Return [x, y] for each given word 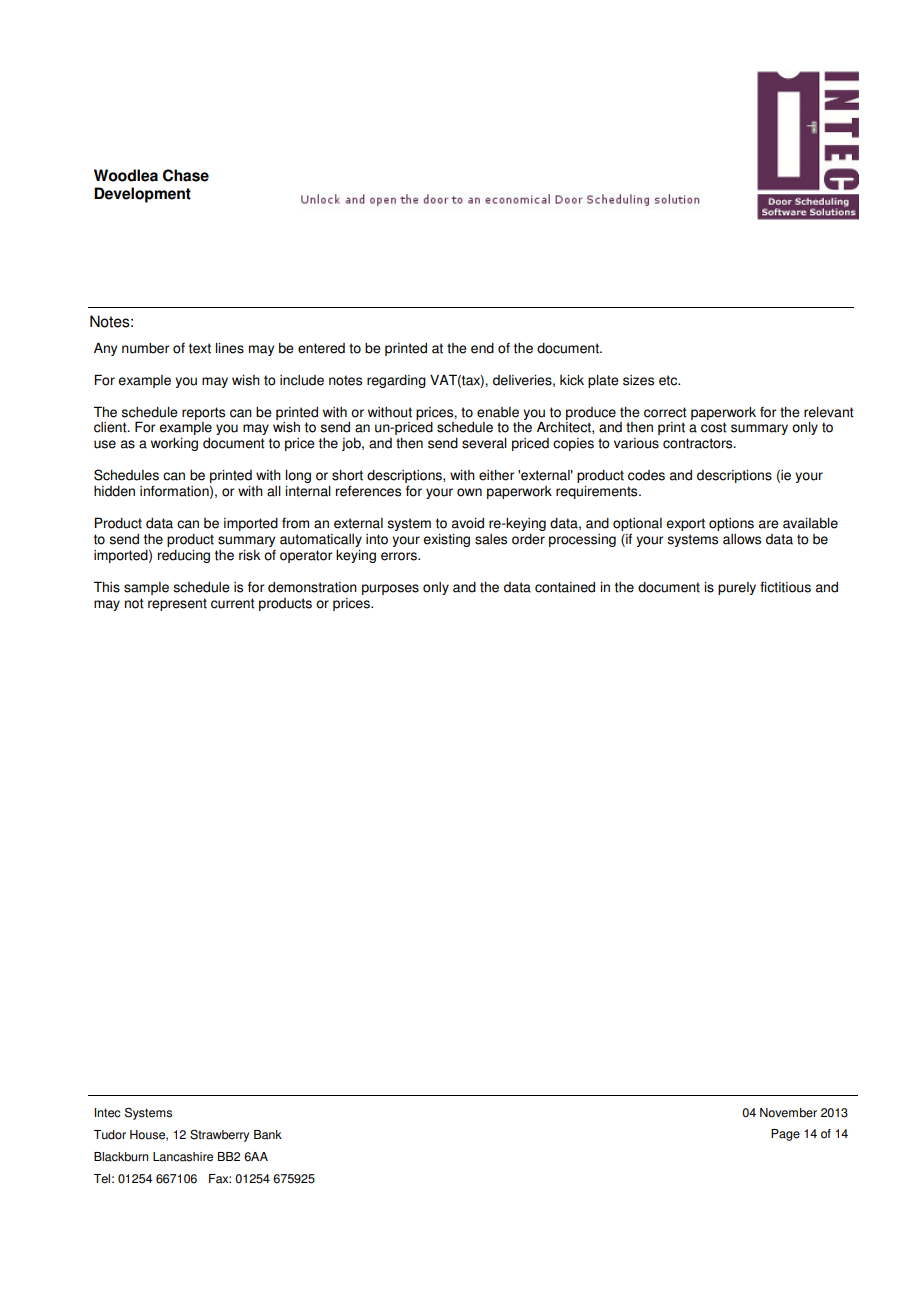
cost [714, 427]
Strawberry [219, 1136]
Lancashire [183, 1157]
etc [669, 380]
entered [321, 348]
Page [785, 1135]
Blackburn [121, 1157]
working [174, 444]
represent [177, 604]
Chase [186, 175]
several [484, 443]
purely [737, 588]
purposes [390, 589]
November [788, 1113]
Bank [268, 1135]
